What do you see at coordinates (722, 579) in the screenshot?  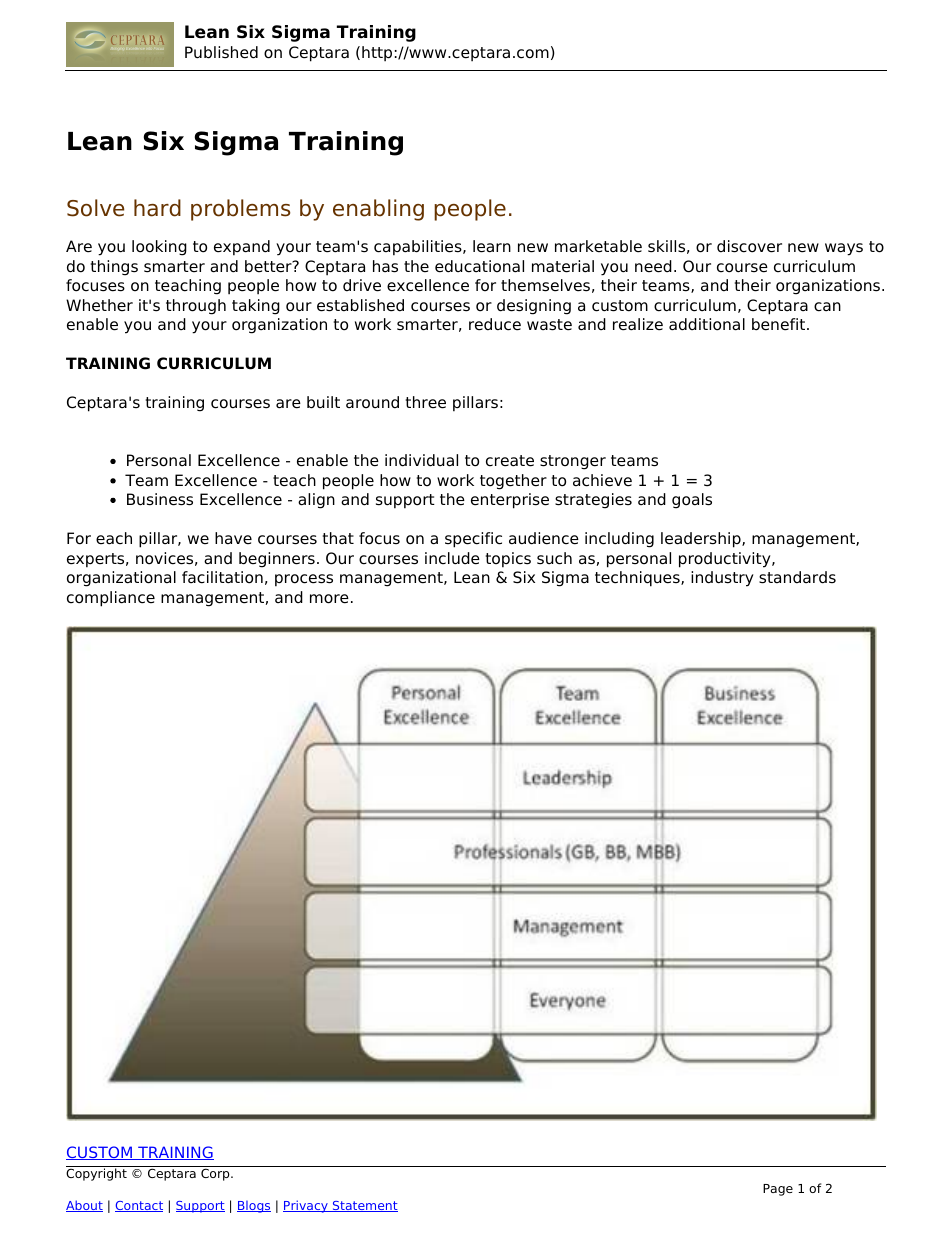 I see `industry` at bounding box center [722, 579].
